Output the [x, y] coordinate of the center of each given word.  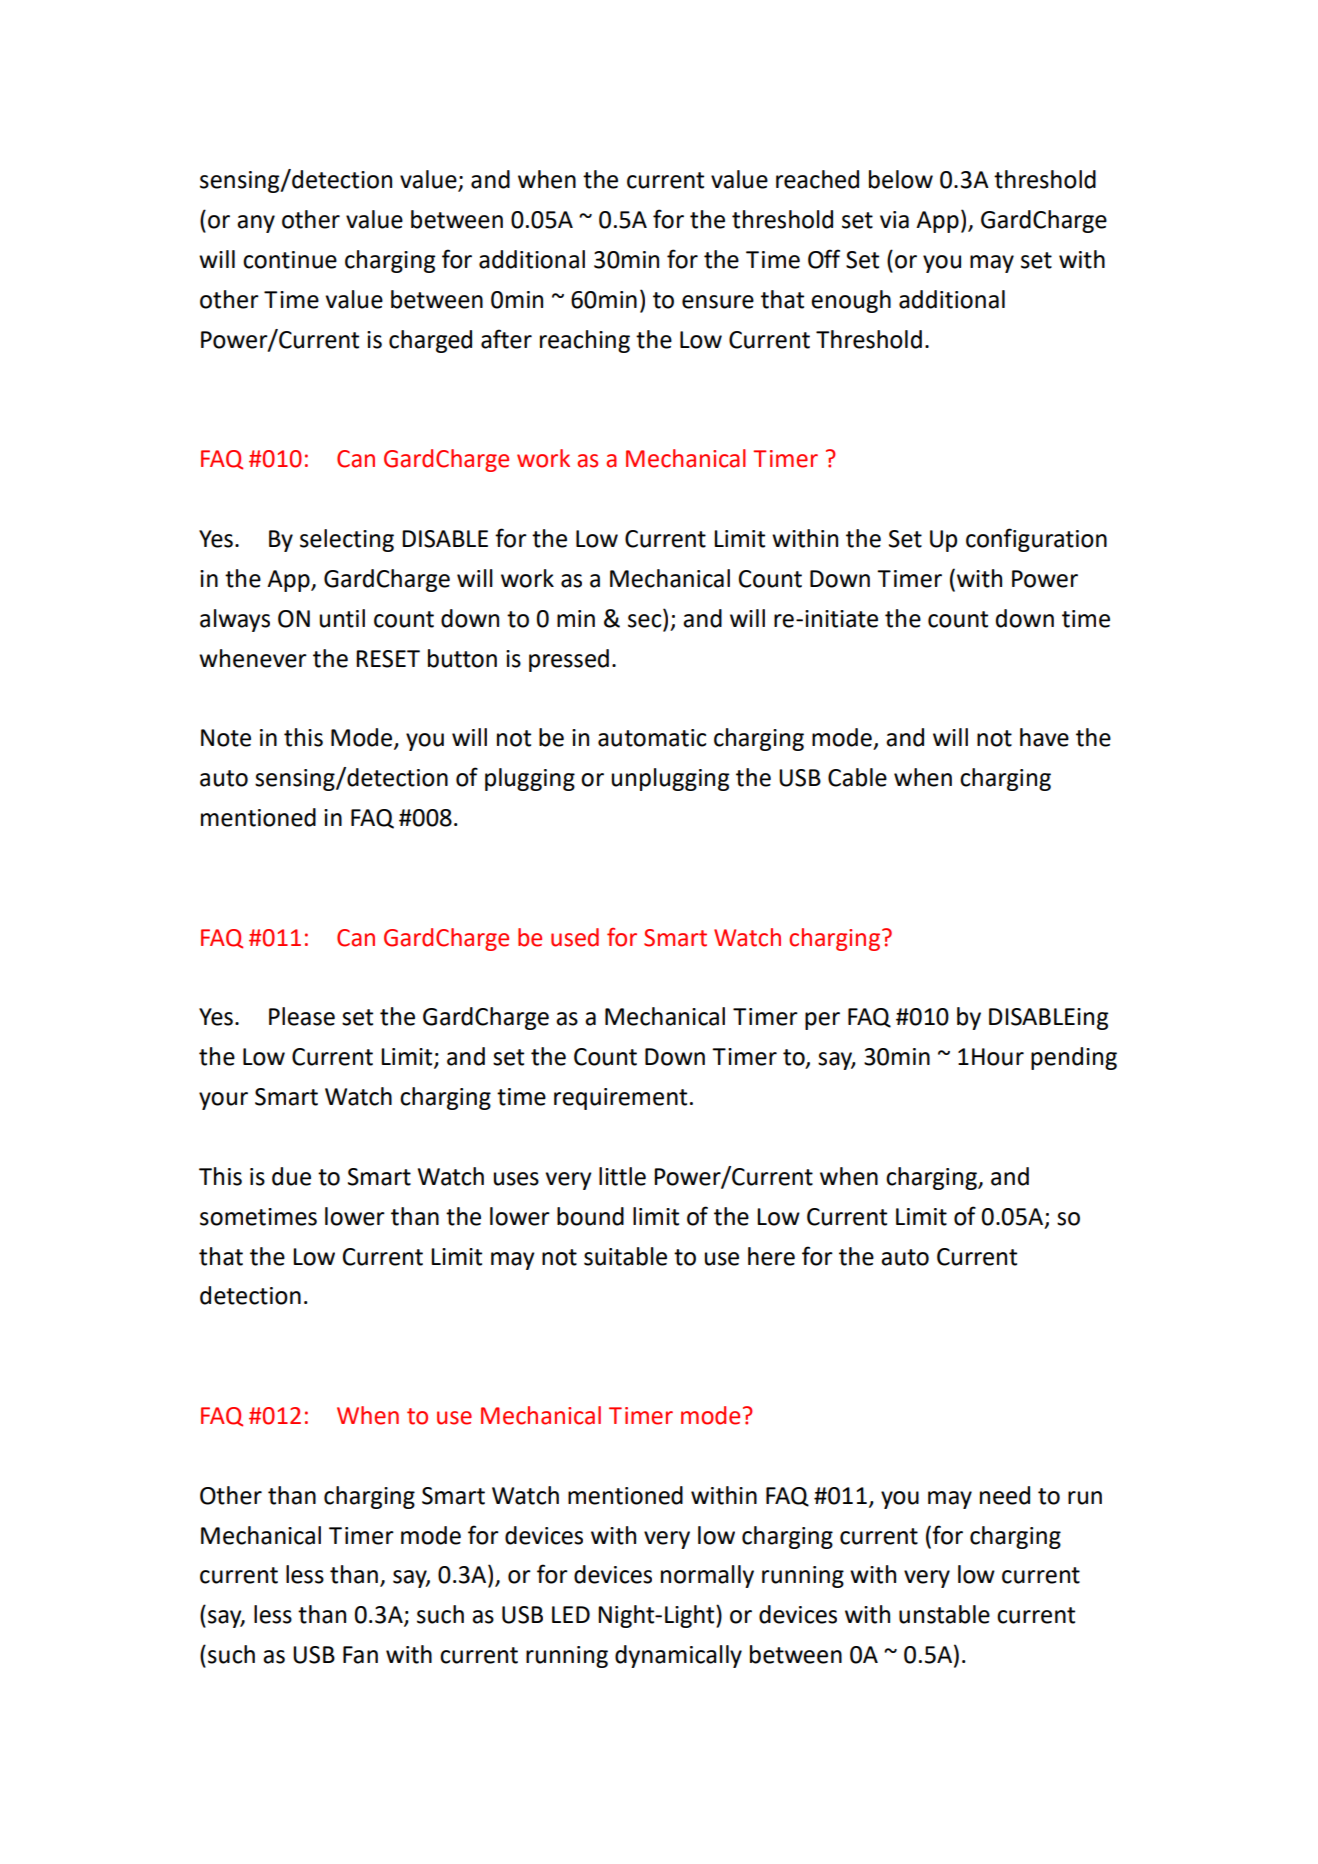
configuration [1036, 540]
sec [644, 621]
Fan [360, 1655]
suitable [625, 1256]
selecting [347, 540]
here [771, 1256]
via [894, 220]
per [822, 1021]
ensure [718, 302]
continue [290, 260]
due [291, 1176]
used [575, 937]
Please [302, 1016]
